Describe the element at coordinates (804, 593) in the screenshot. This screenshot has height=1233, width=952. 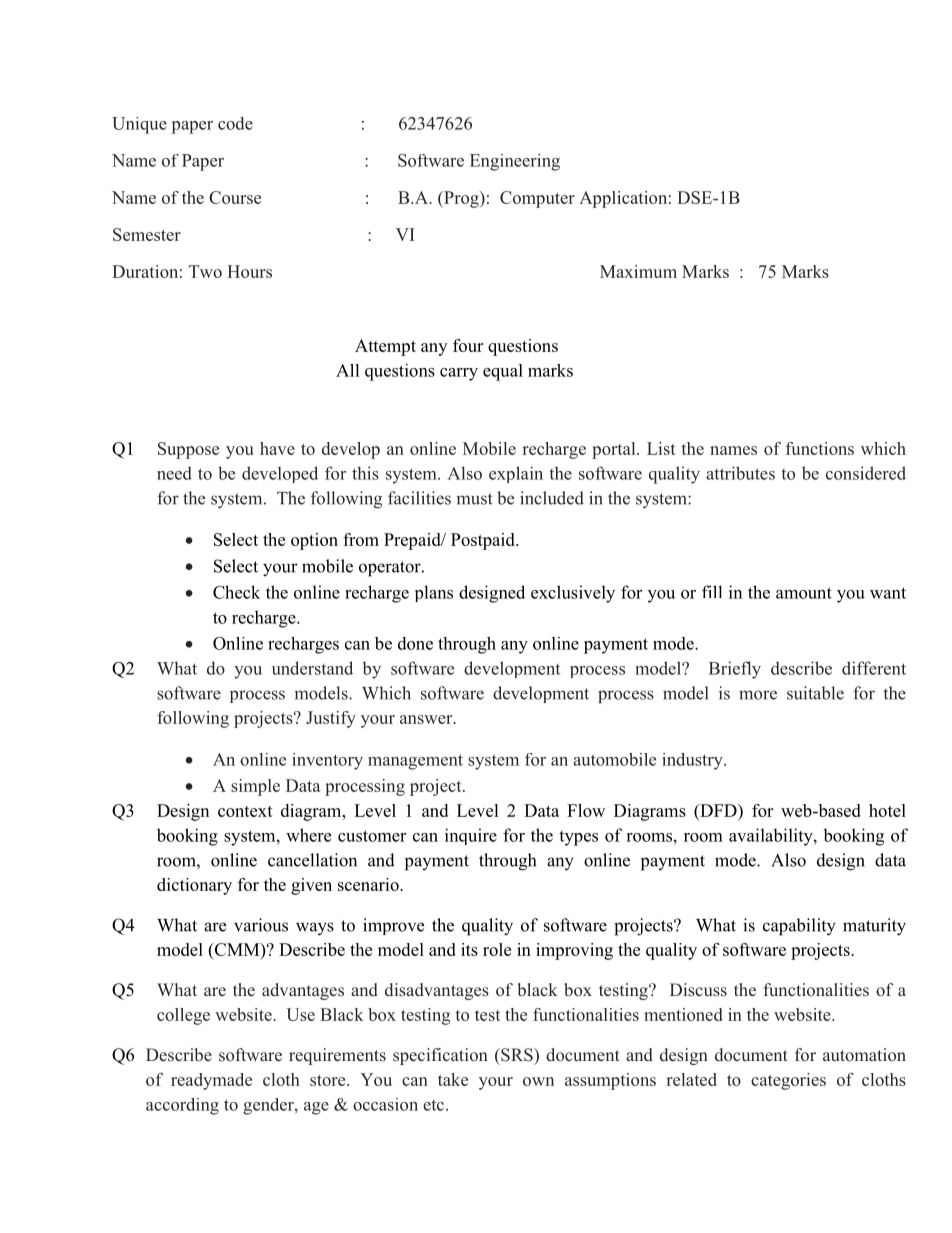
I see `amount` at that location.
